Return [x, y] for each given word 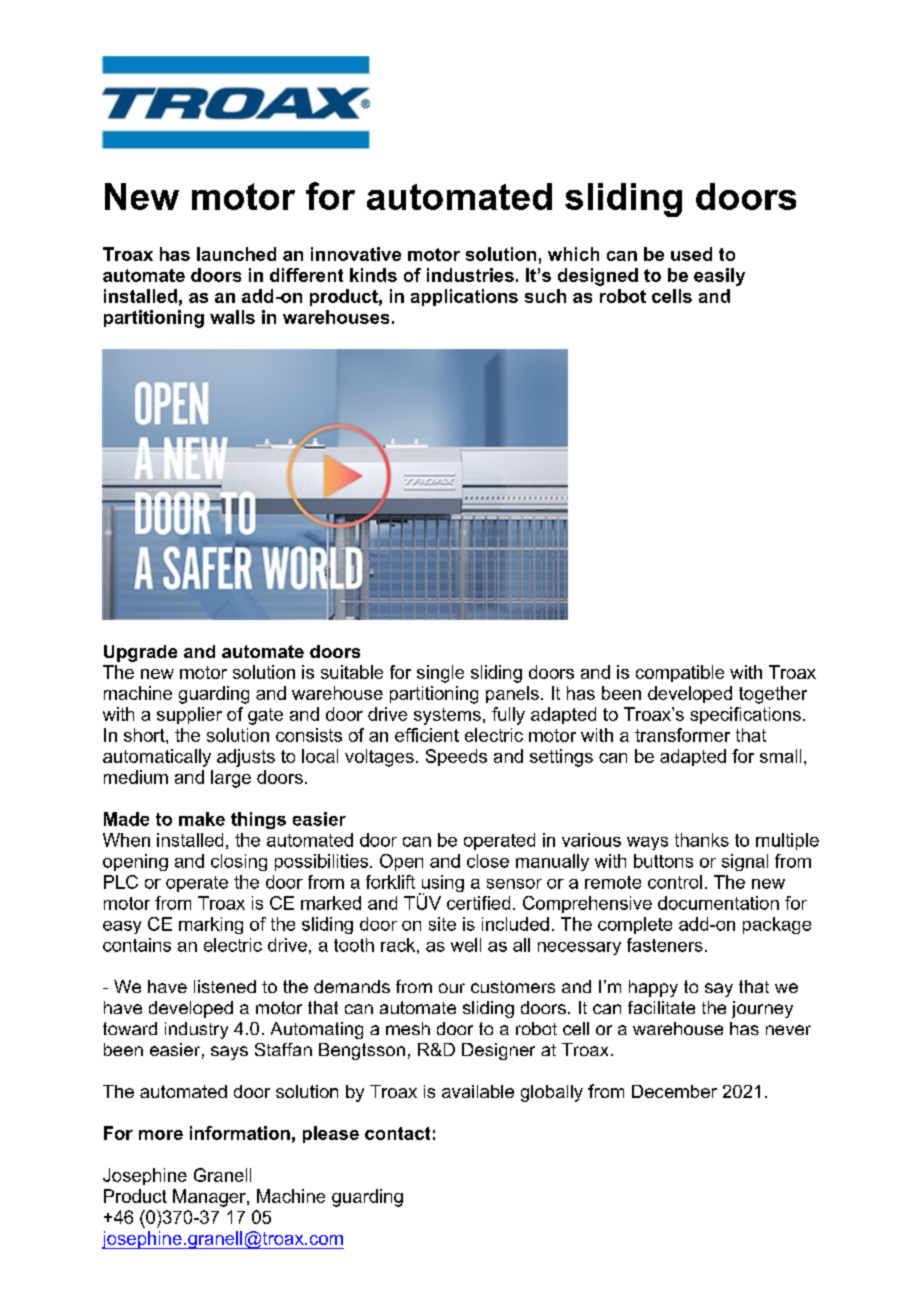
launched [236, 254]
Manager [210, 1198]
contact [397, 1133]
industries [470, 275]
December [674, 1091]
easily [719, 277]
